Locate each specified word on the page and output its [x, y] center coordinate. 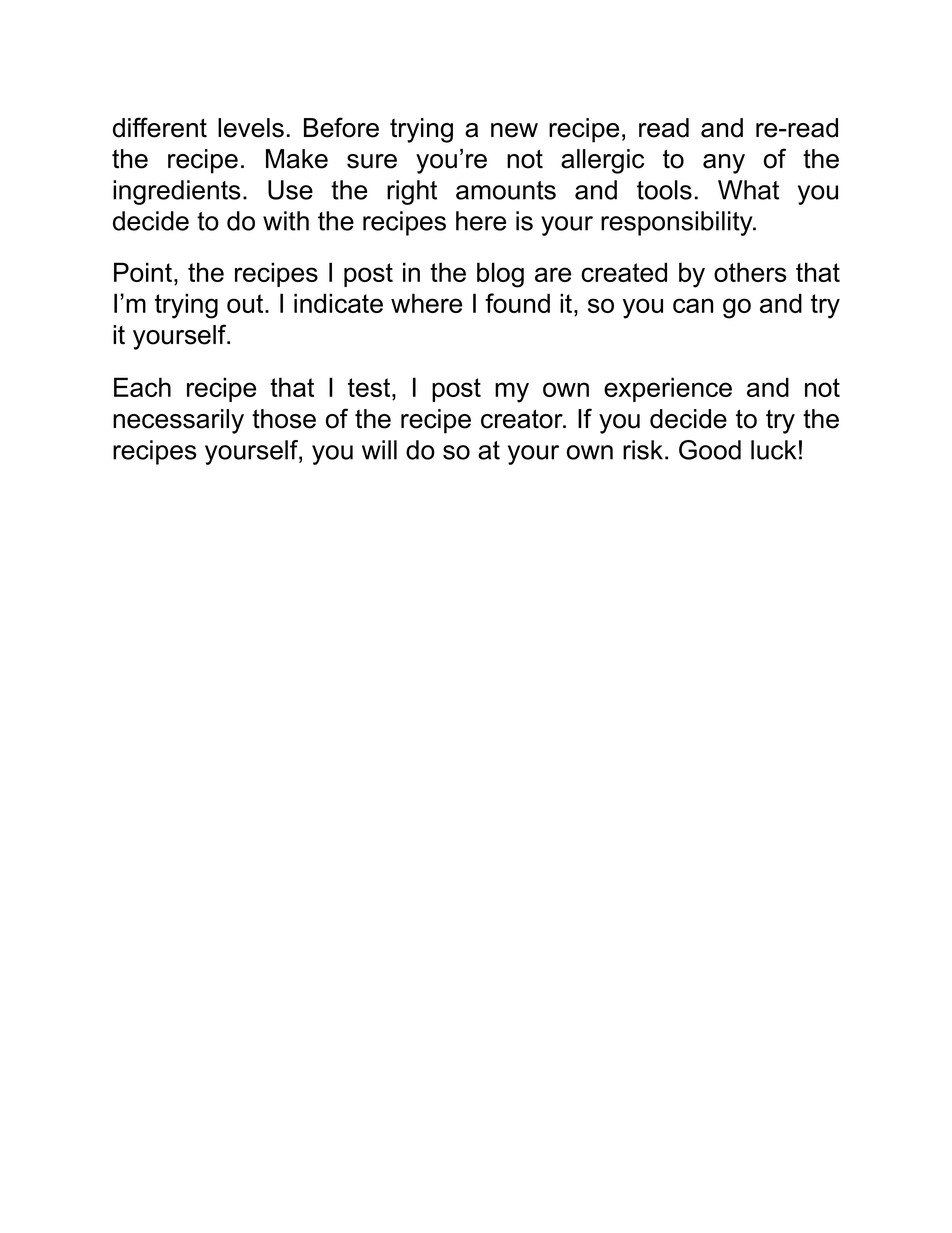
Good [710, 450]
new [514, 130]
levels [251, 128]
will [379, 450]
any [724, 164]
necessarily [178, 421]
